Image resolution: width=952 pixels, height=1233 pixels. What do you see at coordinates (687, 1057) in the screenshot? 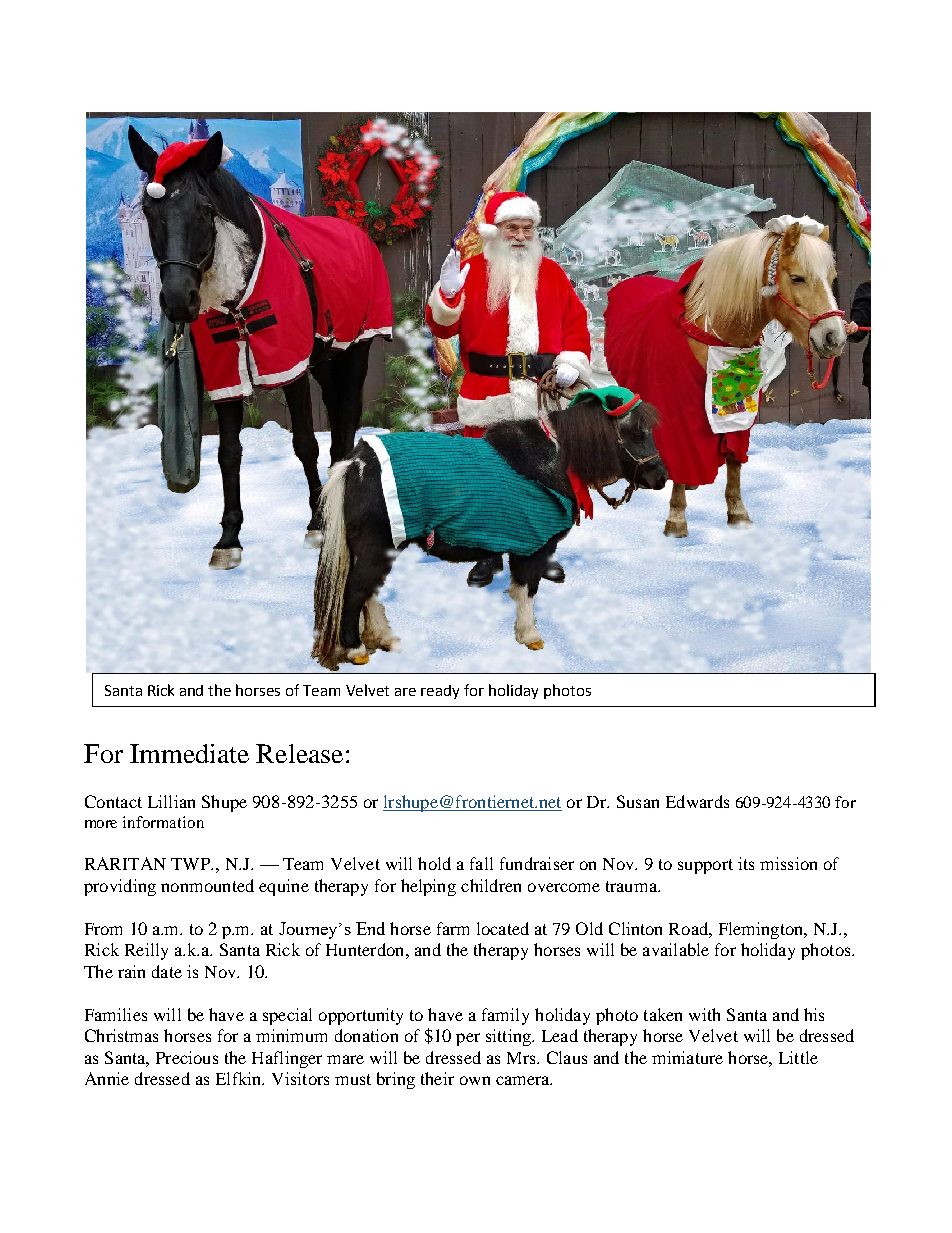
I see `miniature` at bounding box center [687, 1057].
